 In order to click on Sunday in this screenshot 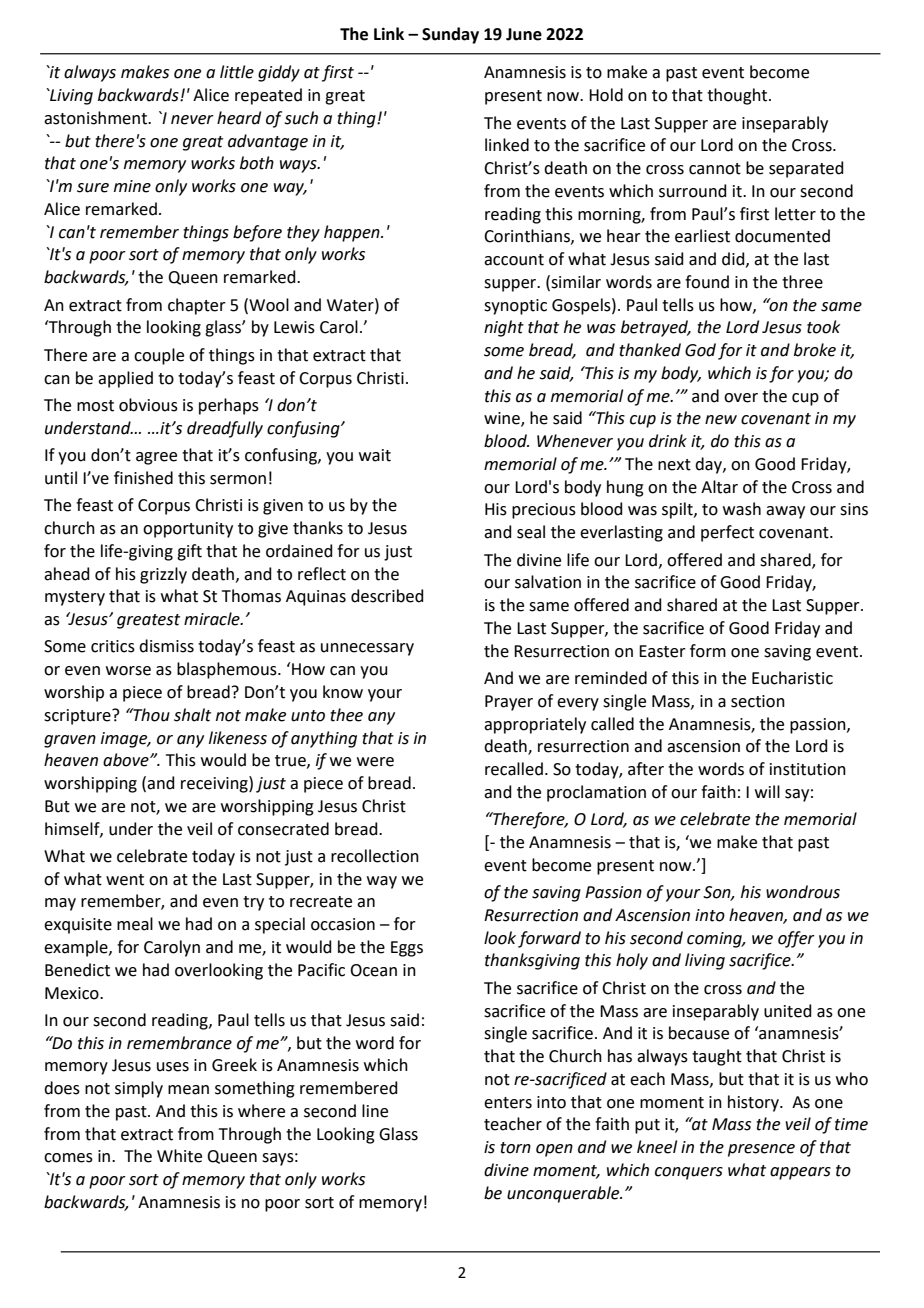, I will do `click(450, 35)`.
